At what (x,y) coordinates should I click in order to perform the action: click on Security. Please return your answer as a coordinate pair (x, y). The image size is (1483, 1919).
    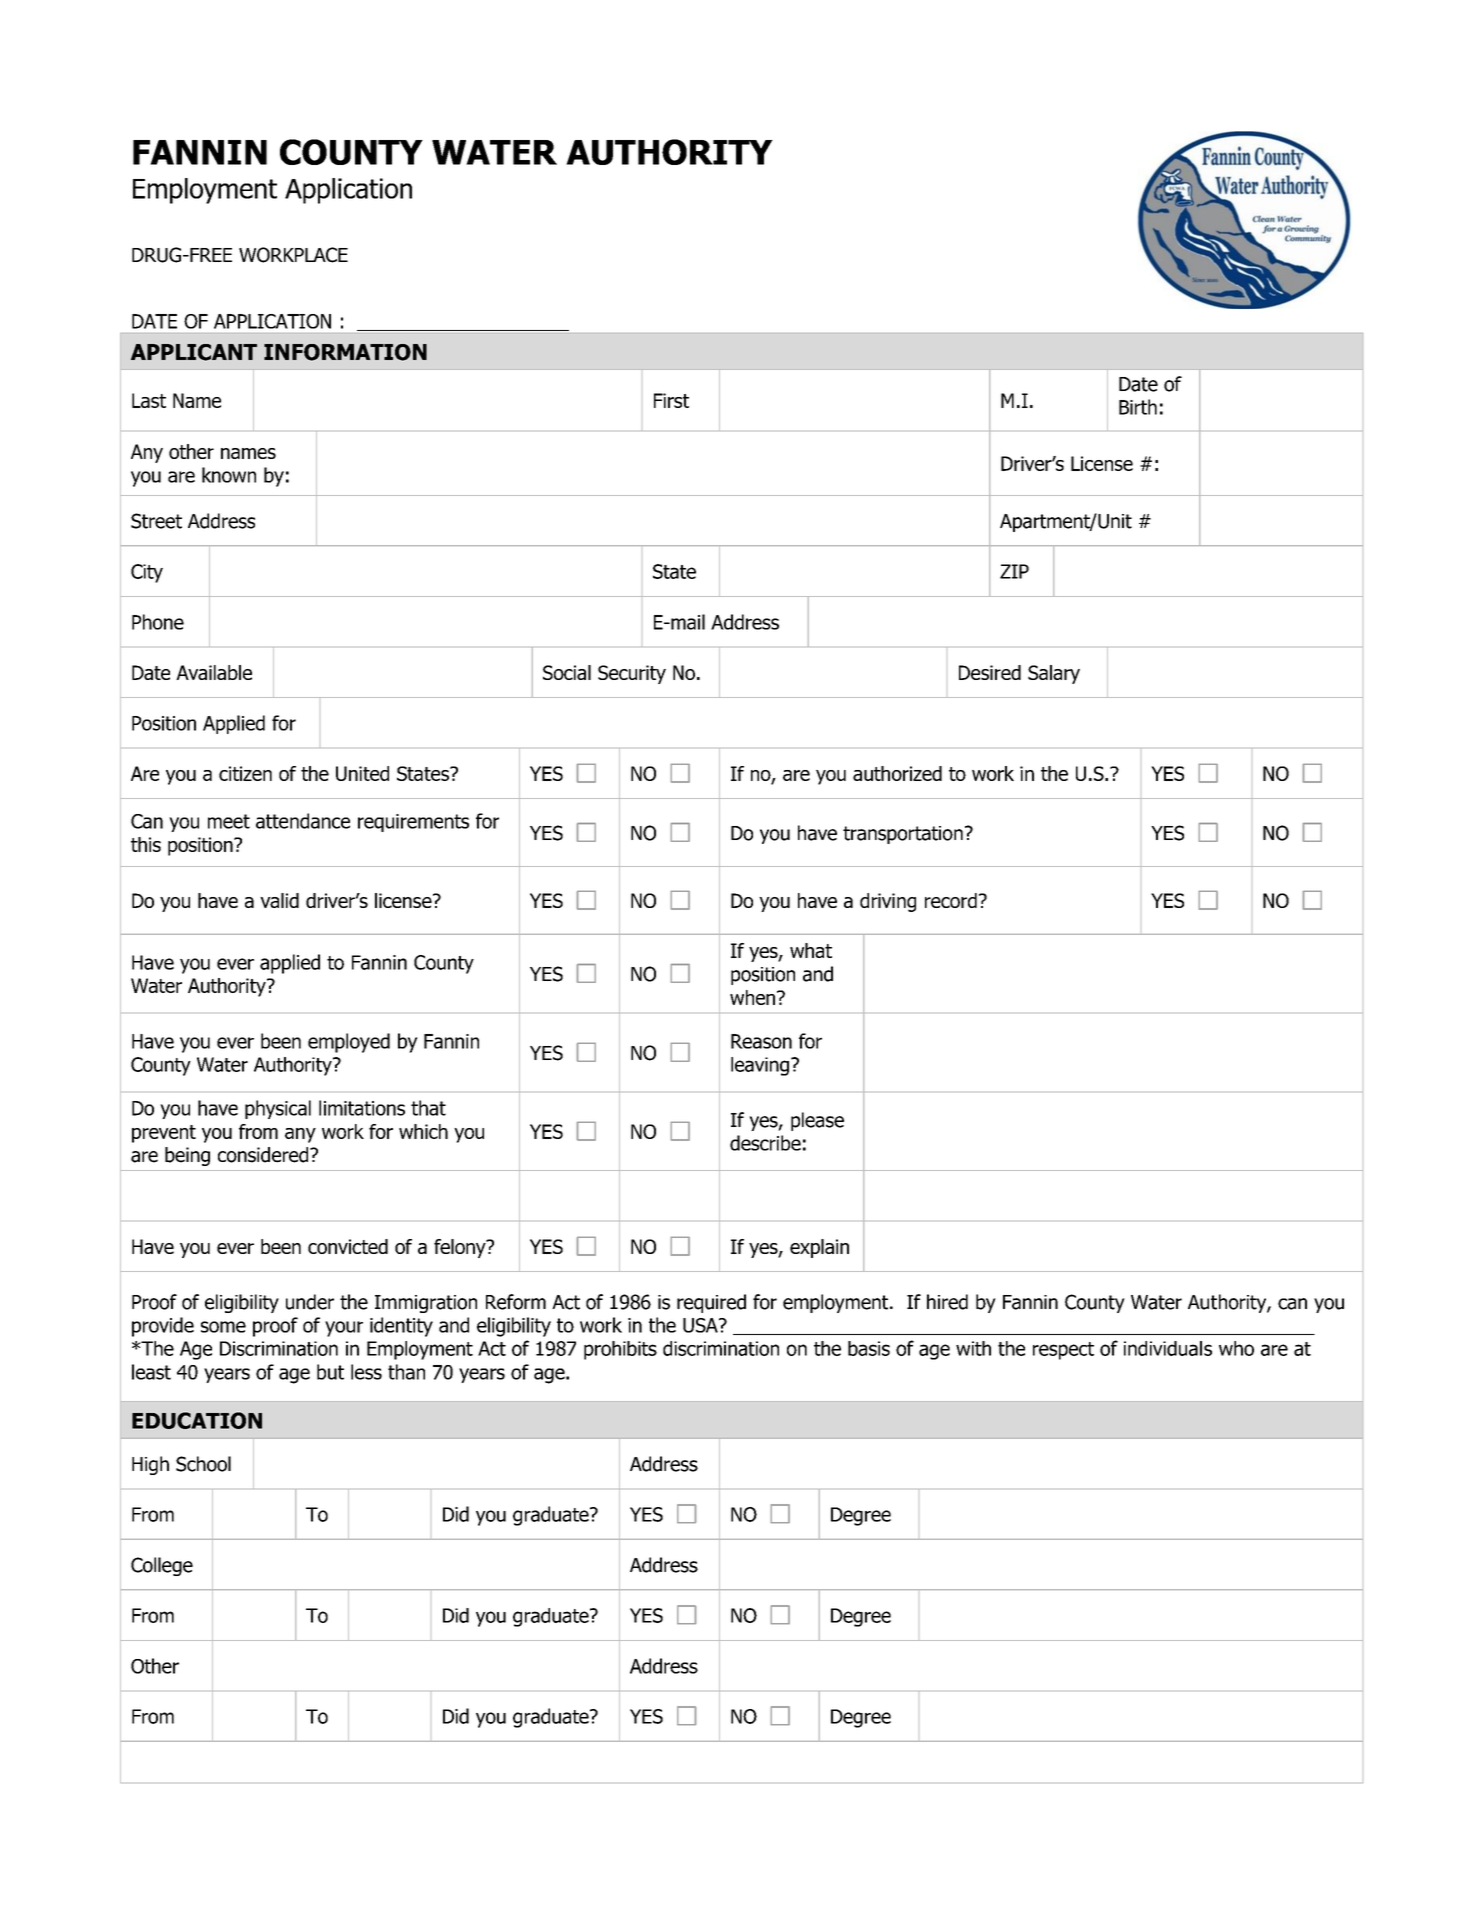
    Looking at the image, I should click on (632, 674).
